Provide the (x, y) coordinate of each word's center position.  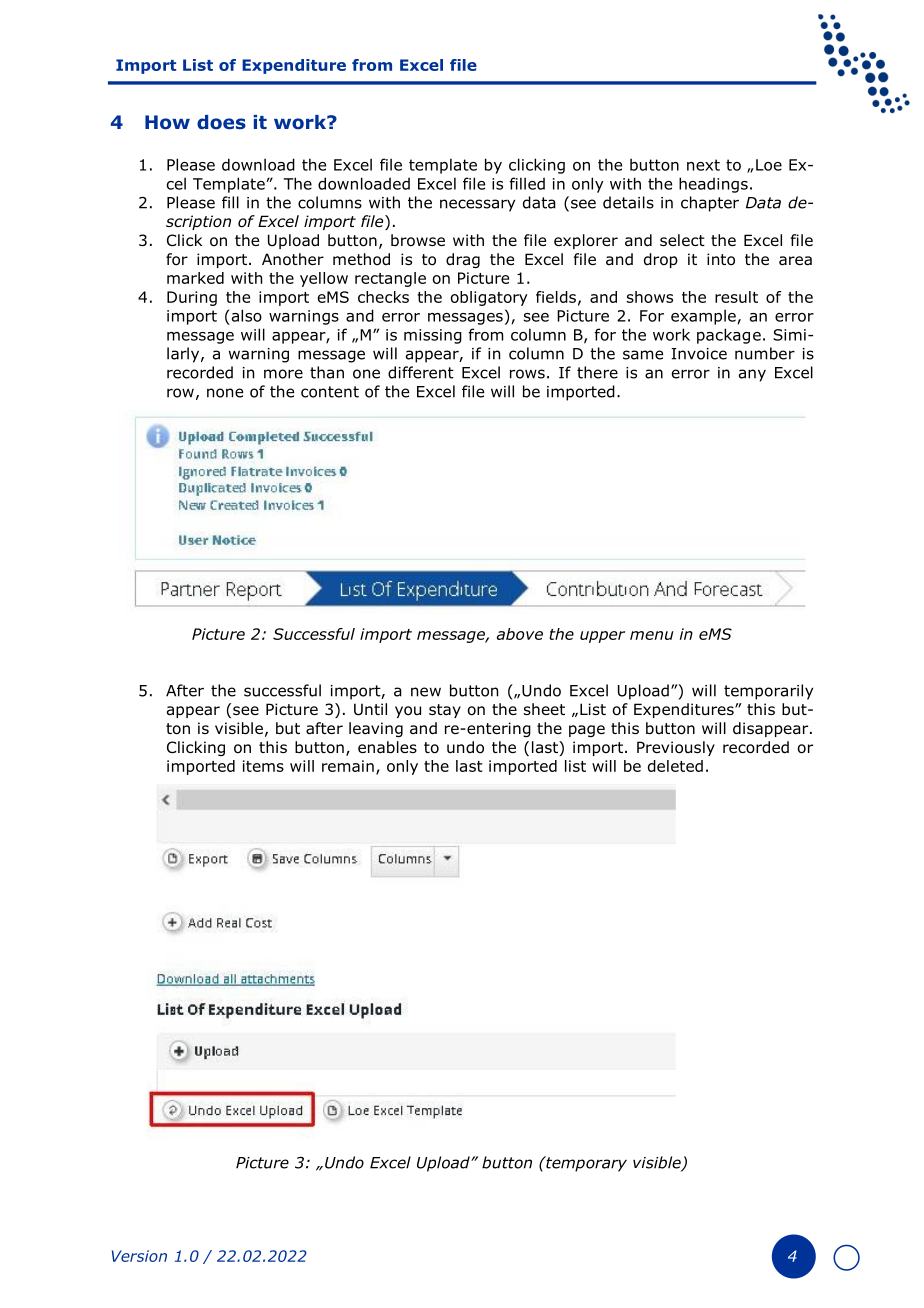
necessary (477, 205)
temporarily (768, 692)
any (752, 375)
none (225, 393)
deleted (675, 766)
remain (348, 766)
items (263, 766)
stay (445, 711)
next (703, 165)
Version (139, 1256)
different (421, 372)
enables (387, 747)
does (221, 122)
